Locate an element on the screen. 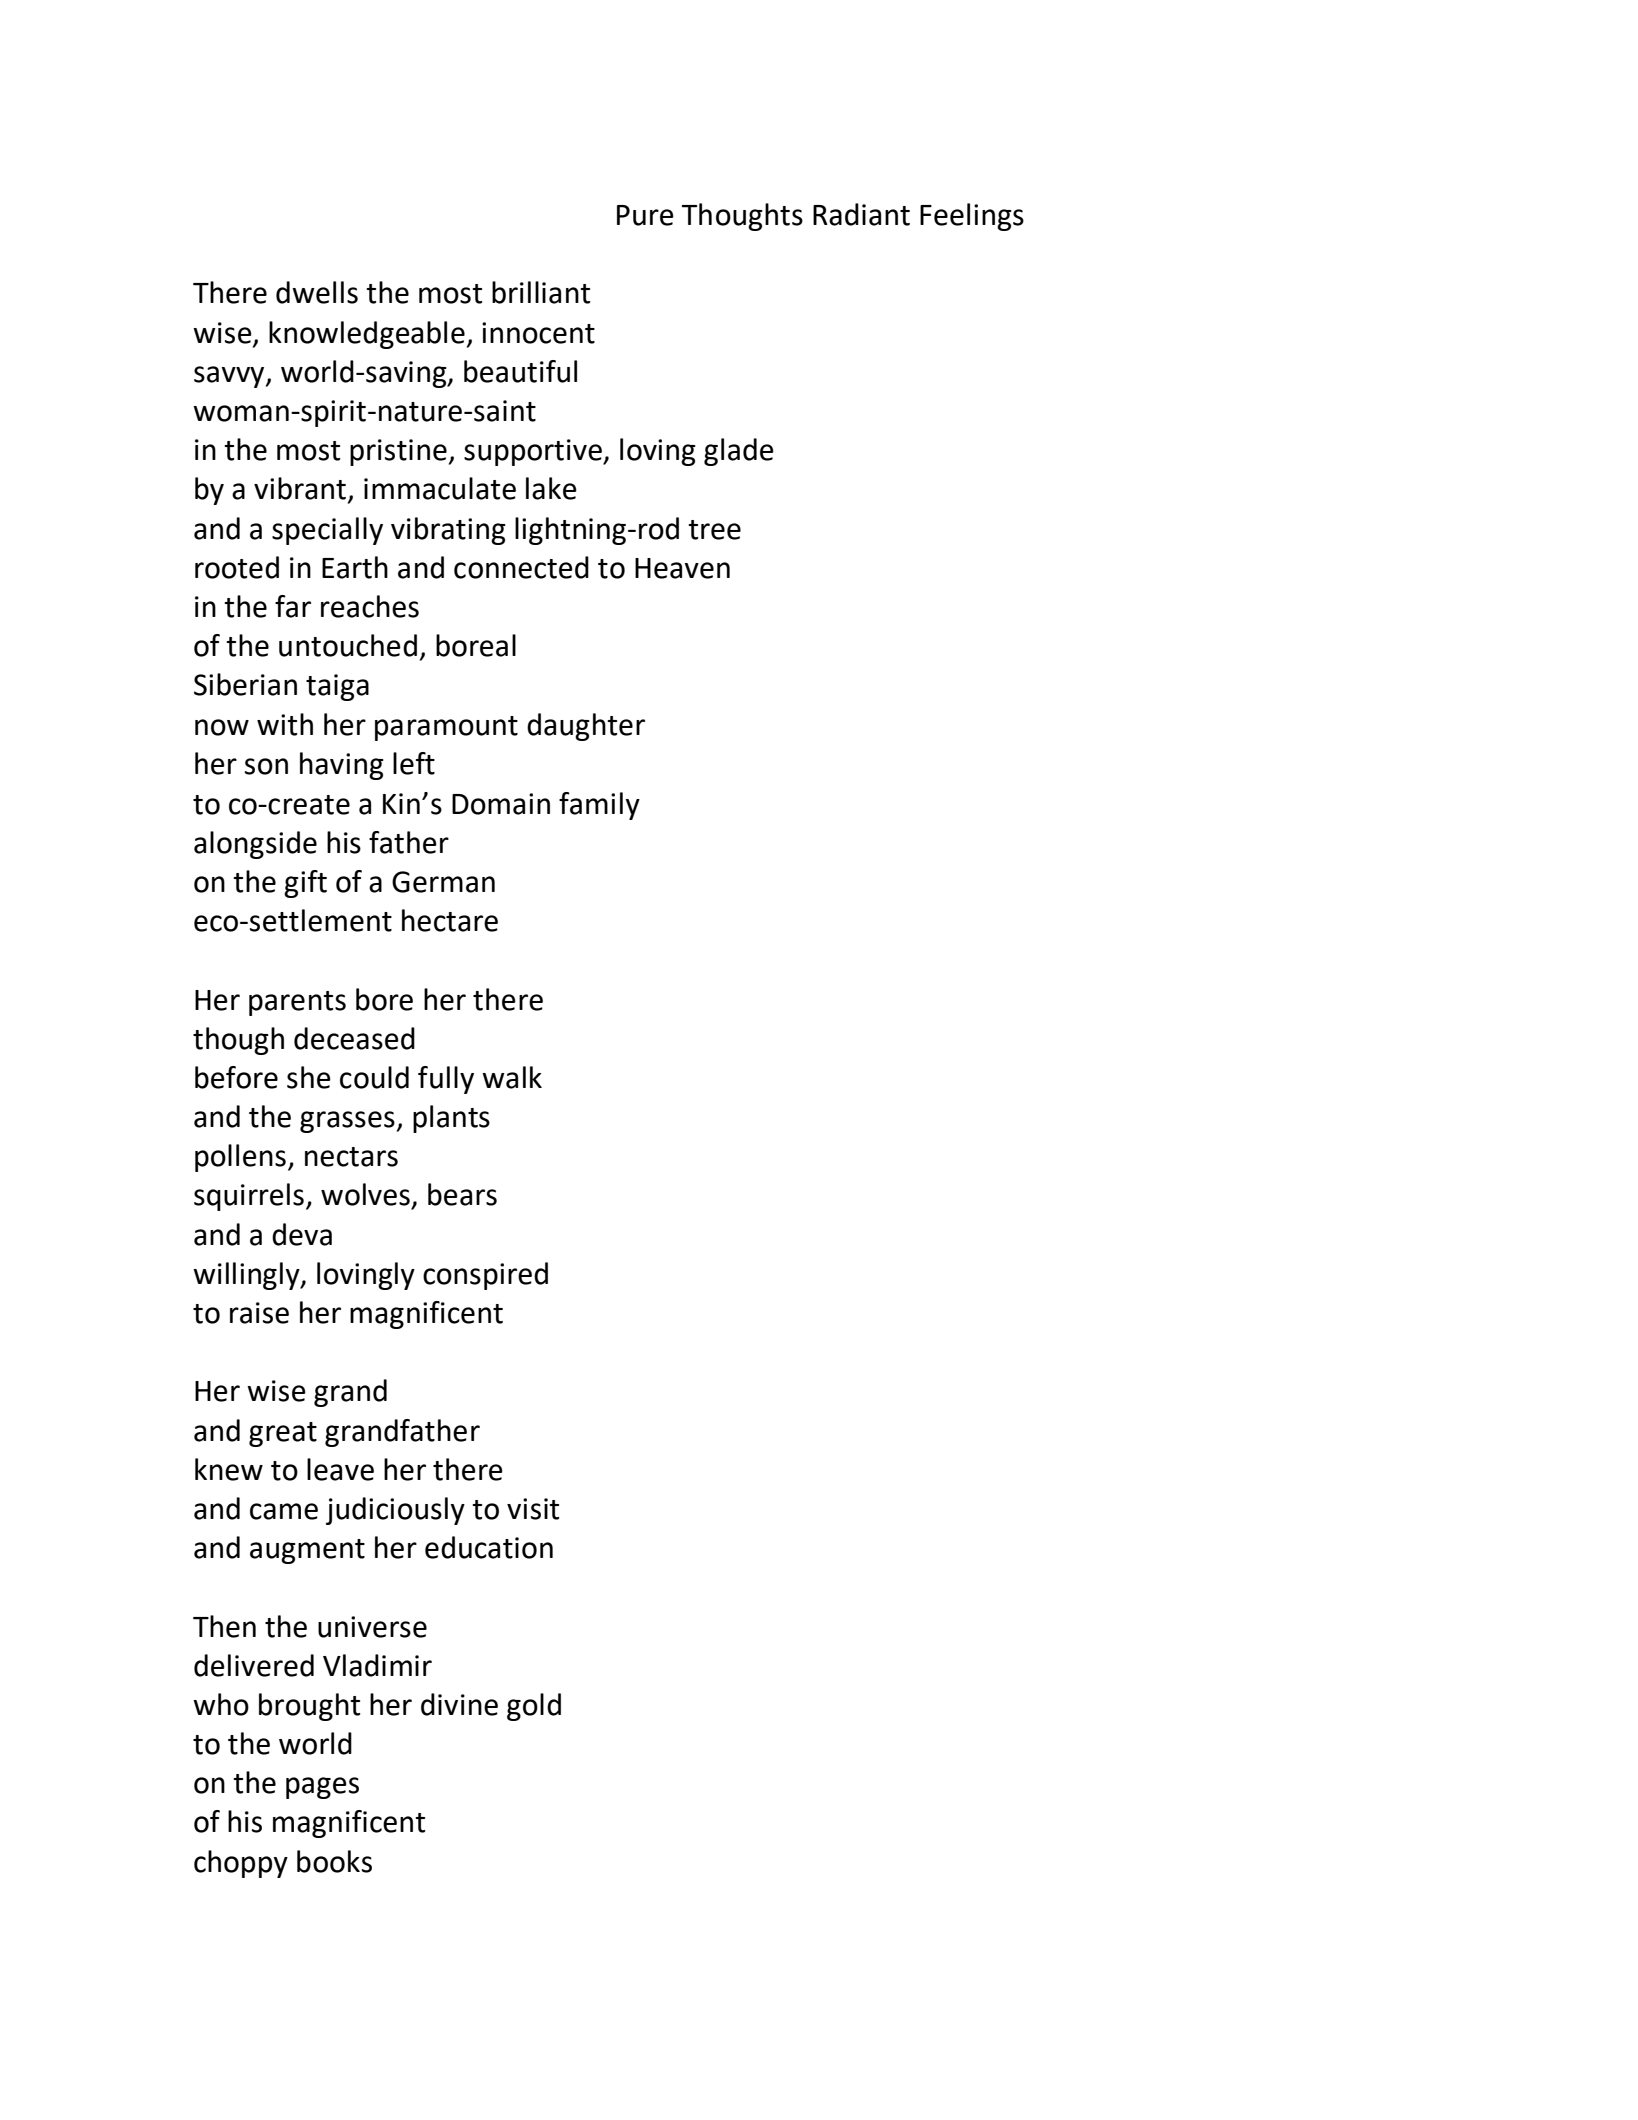  dwells is located at coordinates (317, 292).
